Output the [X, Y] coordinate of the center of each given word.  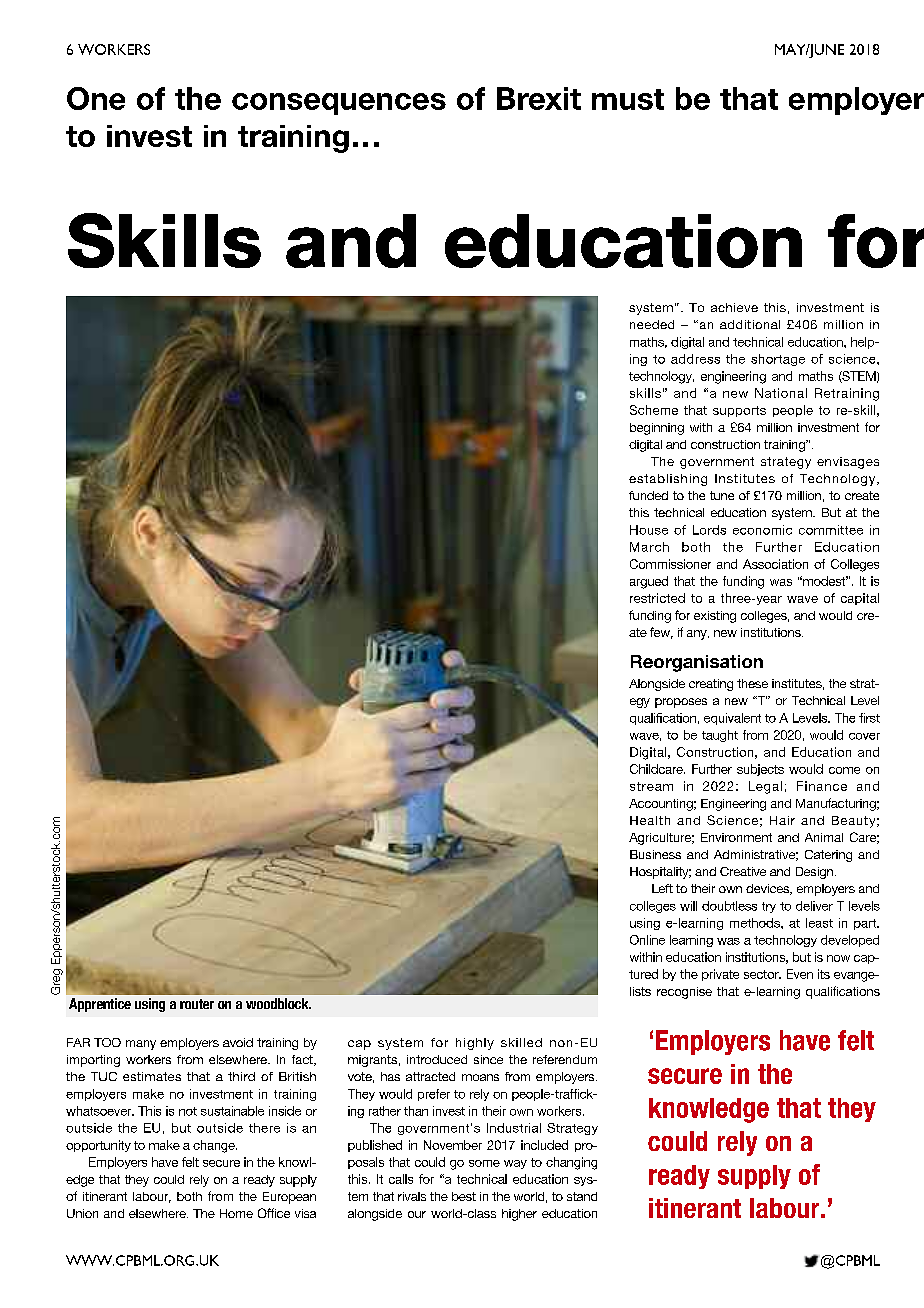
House [649, 530]
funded [648, 495]
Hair [782, 820]
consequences [339, 104]
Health [650, 820]
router [197, 1004]
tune [722, 495]
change [215, 1146]
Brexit [539, 98]
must [628, 99]
